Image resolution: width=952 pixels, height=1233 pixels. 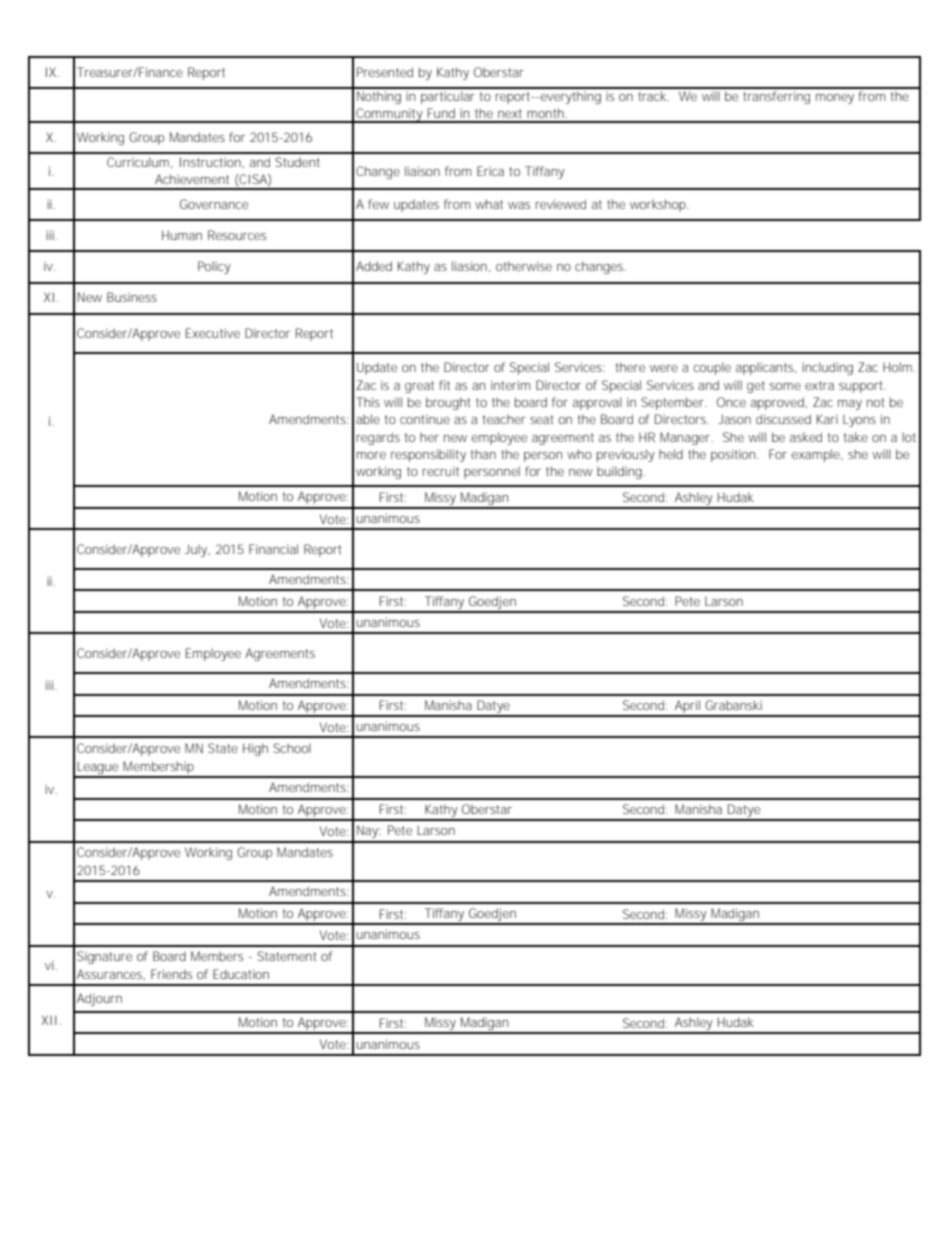 What do you see at coordinates (835, 99) in the screenshot?
I see `money` at bounding box center [835, 99].
